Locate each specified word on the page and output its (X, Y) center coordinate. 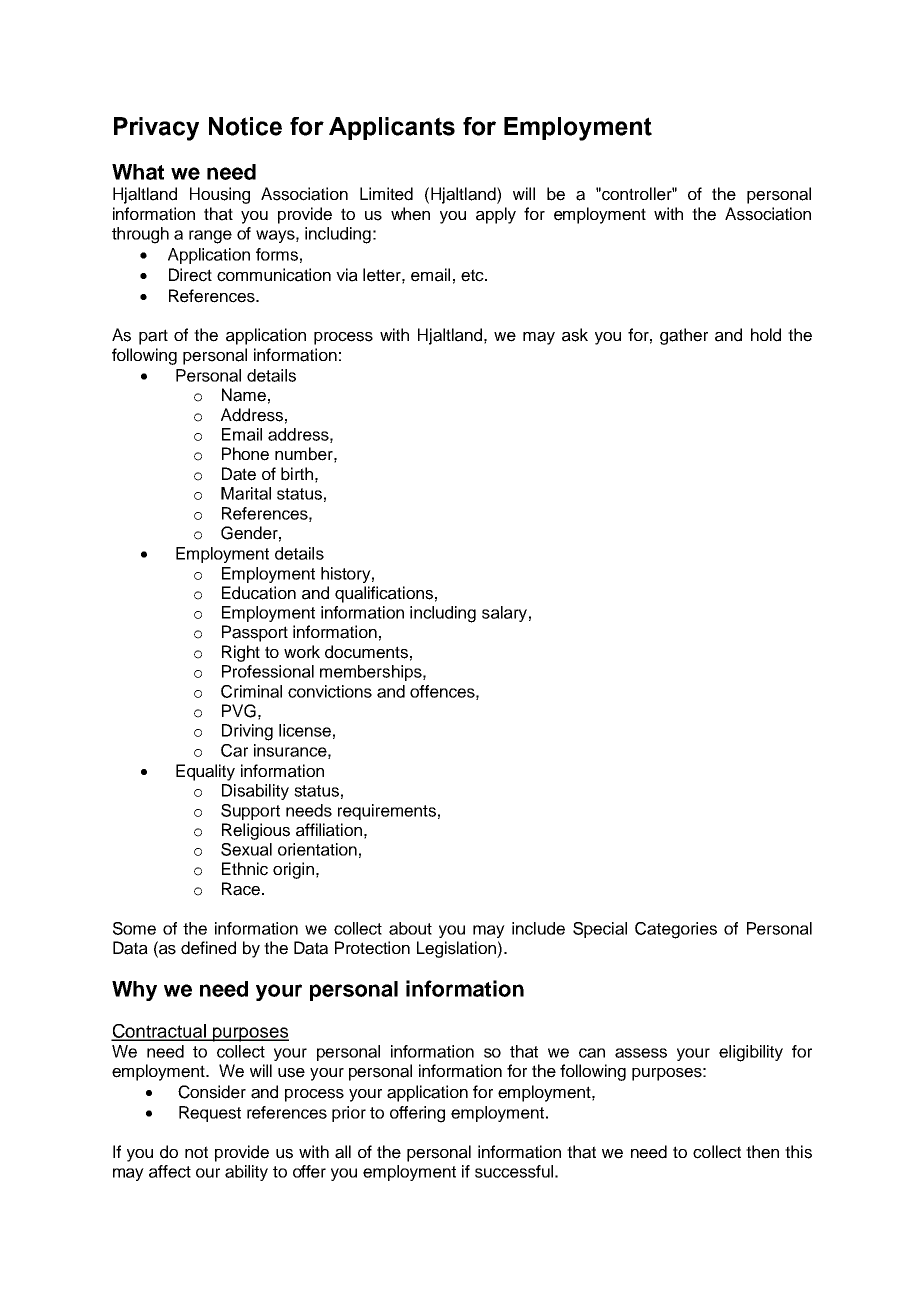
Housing (220, 195)
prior (349, 1114)
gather (684, 336)
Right (241, 653)
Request (210, 1114)
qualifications (384, 594)
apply (496, 215)
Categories (676, 930)
